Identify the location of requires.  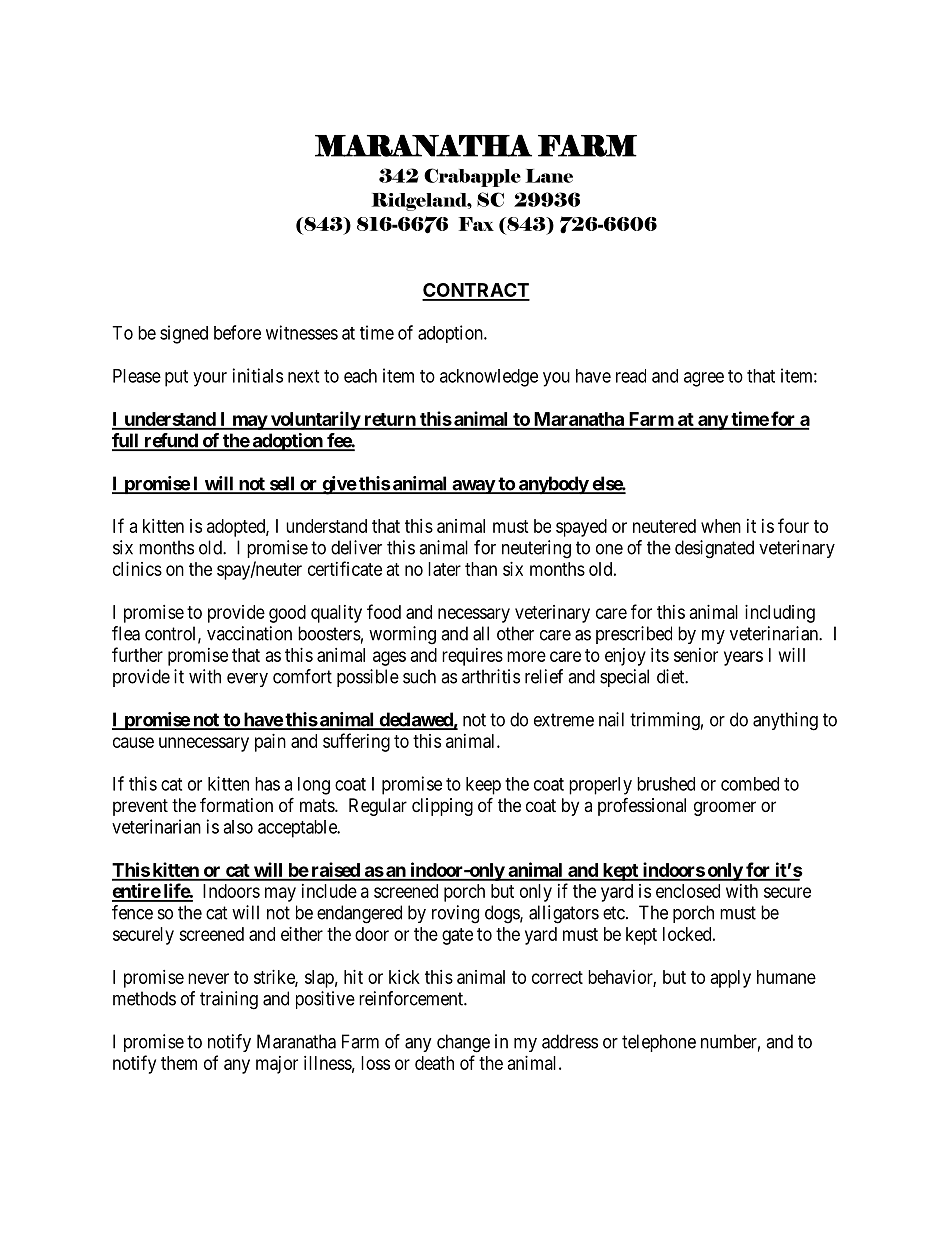
(472, 657).
